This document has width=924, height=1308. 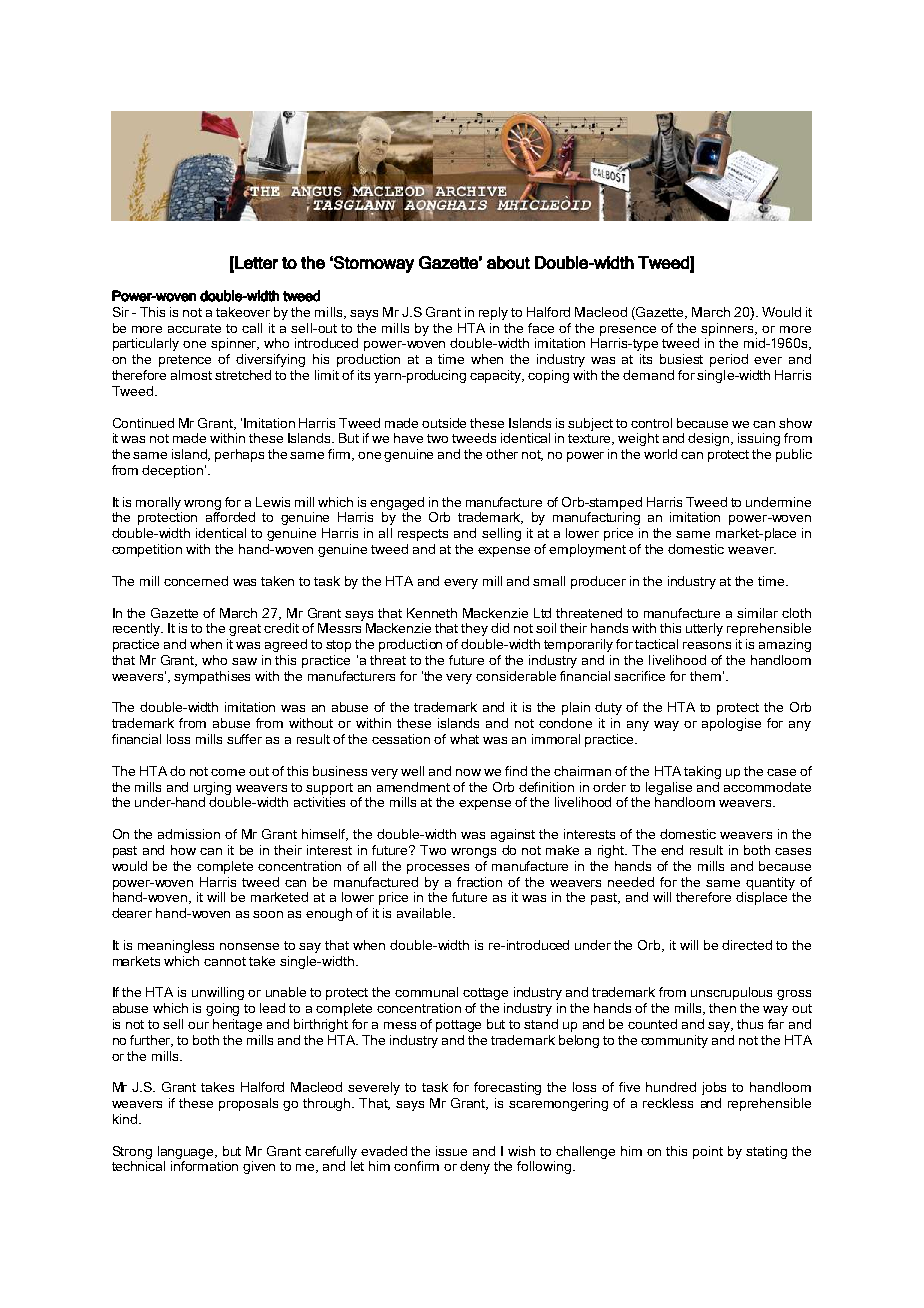 What do you see at coordinates (194, 328) in the document?
I see `accurate` at bounding box center [194, 328].
